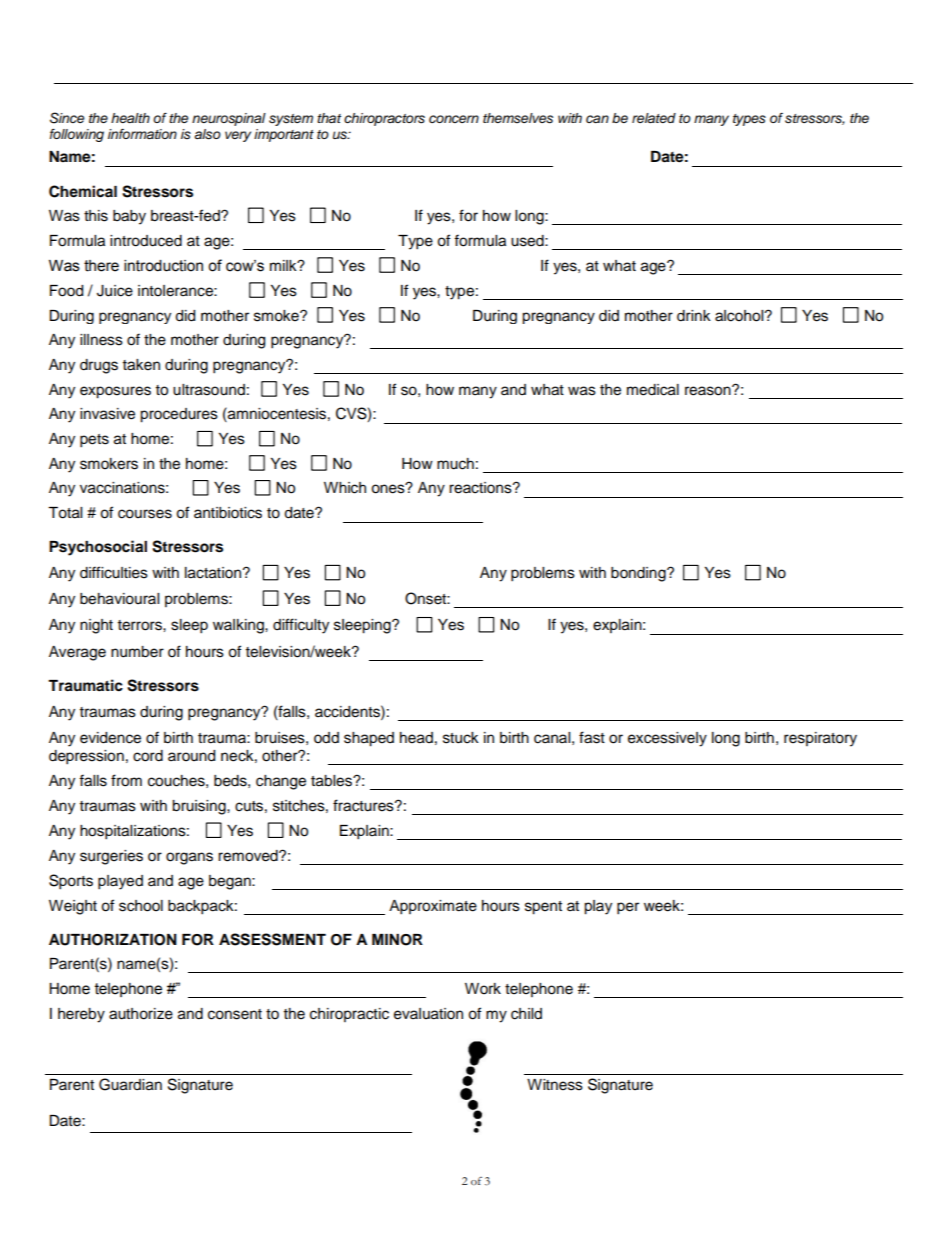 This screenshot has height=1233, width=952. Describe the element at coordinates (142, 134) in the screenshot. I see `information` at that location.
